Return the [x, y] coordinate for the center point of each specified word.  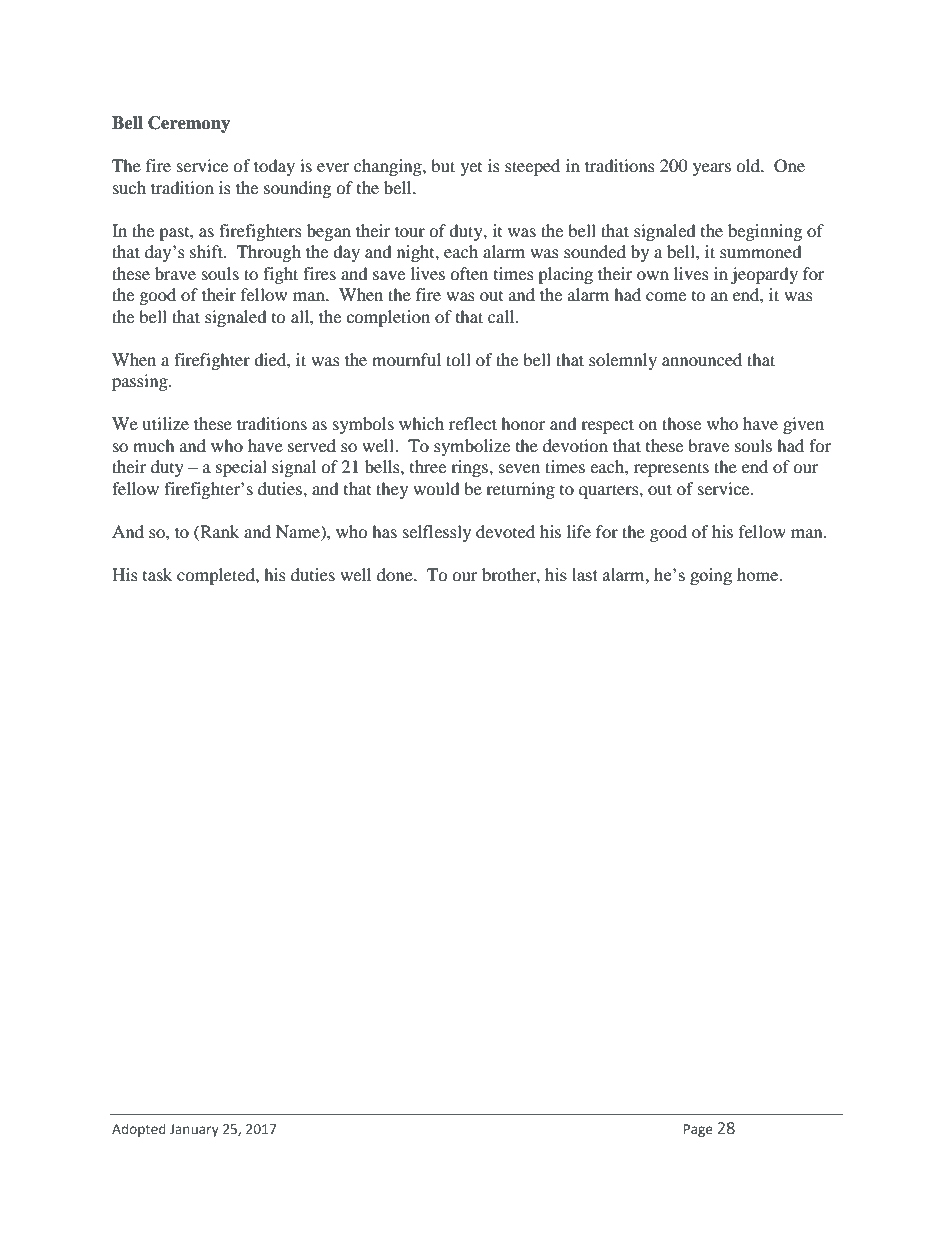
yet [471, 169]
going [711, 576]
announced [702, 359]
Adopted [139, 1130]
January [194, 1130]
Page [698, 1130]
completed [217, 576]
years [712, 169]
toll [458, 359]
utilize [165, 423]
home [758, 574]
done [396, 574]
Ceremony [189, 124]
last [585, 574]
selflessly [437, 533]
